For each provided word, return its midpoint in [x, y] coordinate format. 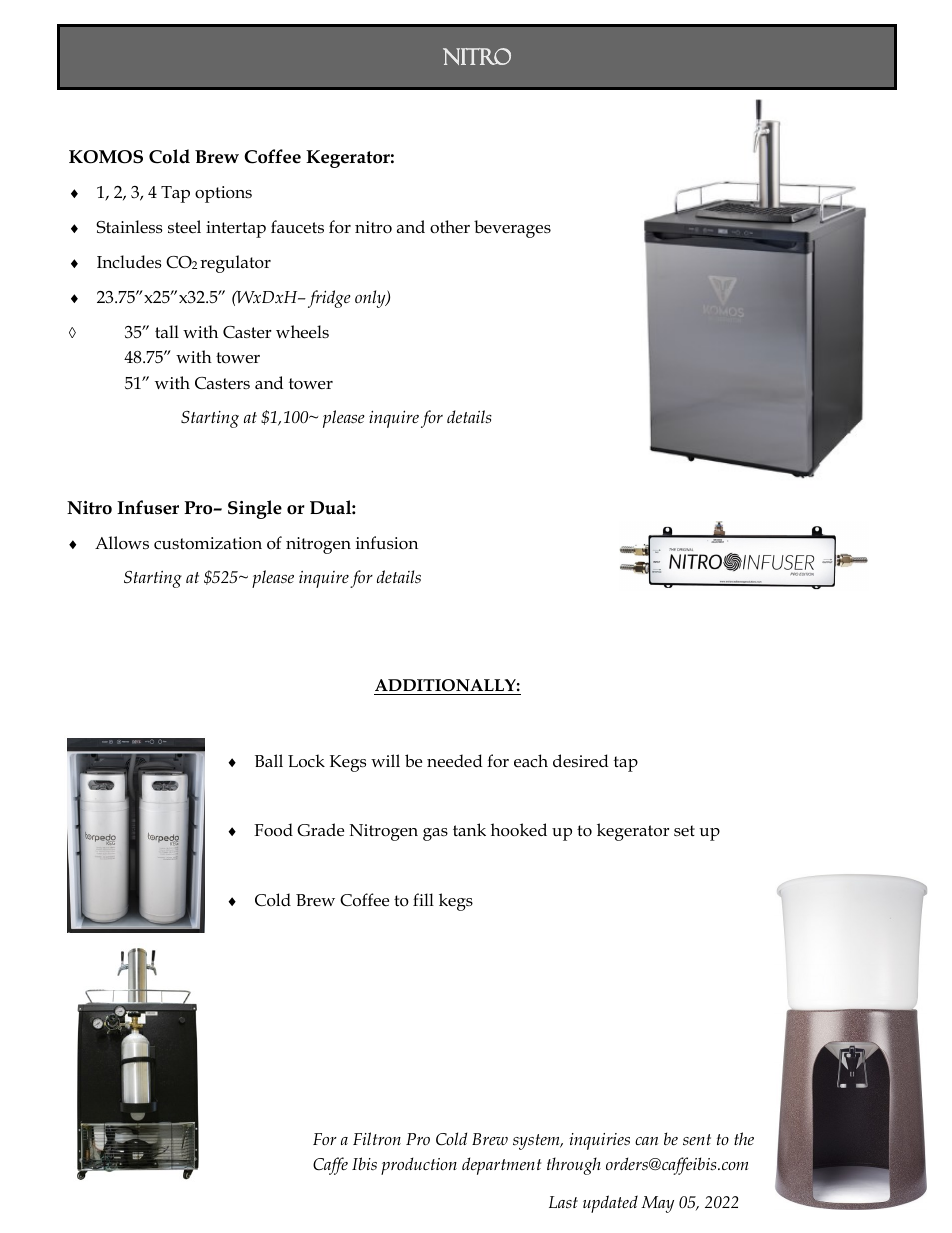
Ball [269, 760]
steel [184, 227]
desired [581, 761]
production [419, 1166]
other [450, 227]
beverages [512, 229]
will [385, 760]
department [501, 1166]
